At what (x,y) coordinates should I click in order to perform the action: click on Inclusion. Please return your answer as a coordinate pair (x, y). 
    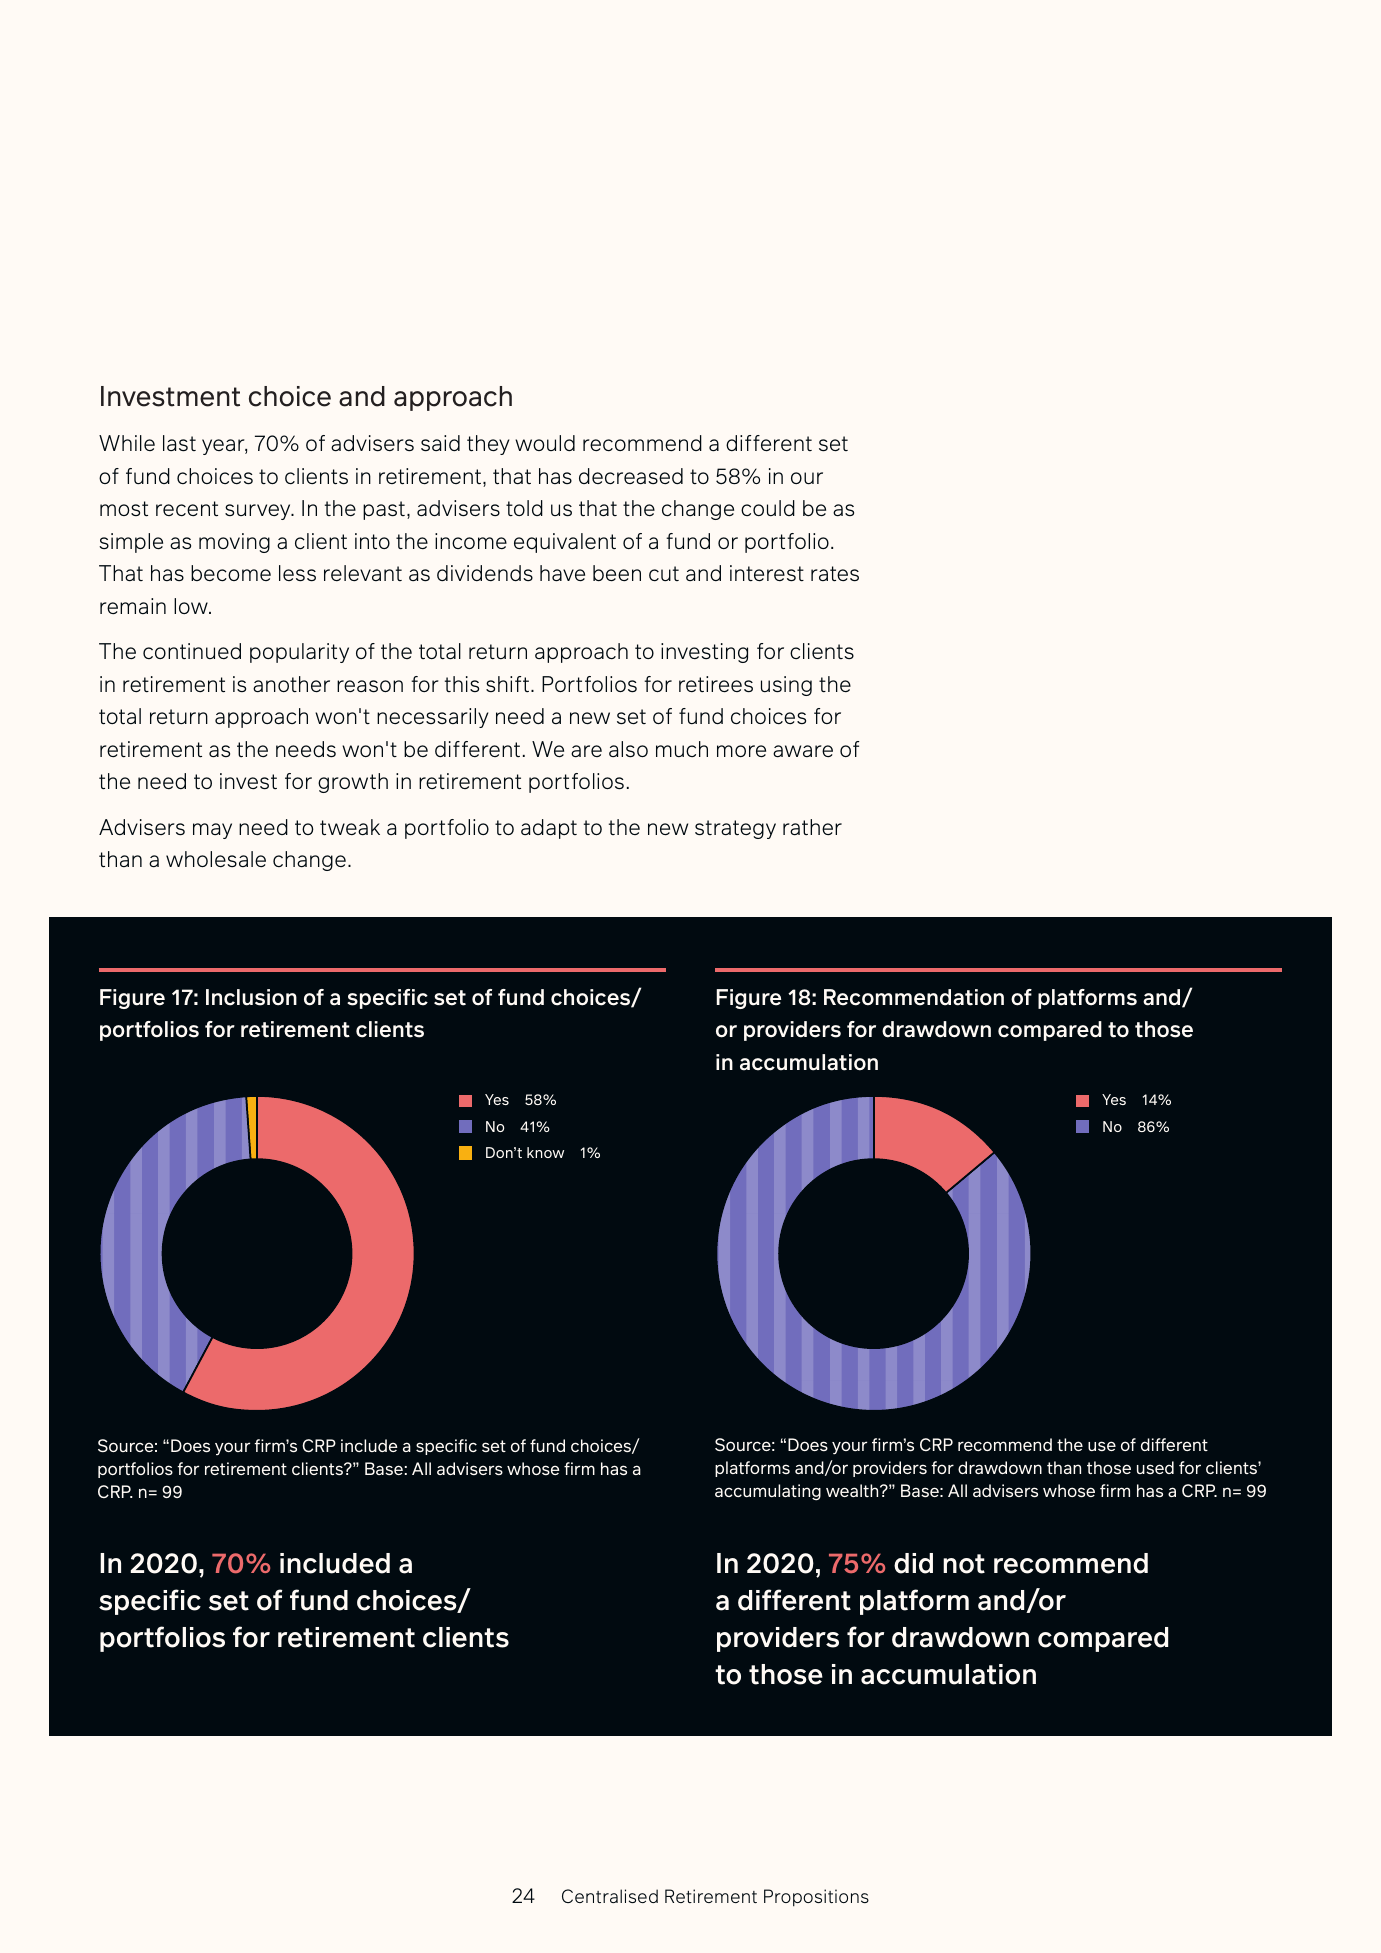
    Looking at the image, I should click on (251, 997).
